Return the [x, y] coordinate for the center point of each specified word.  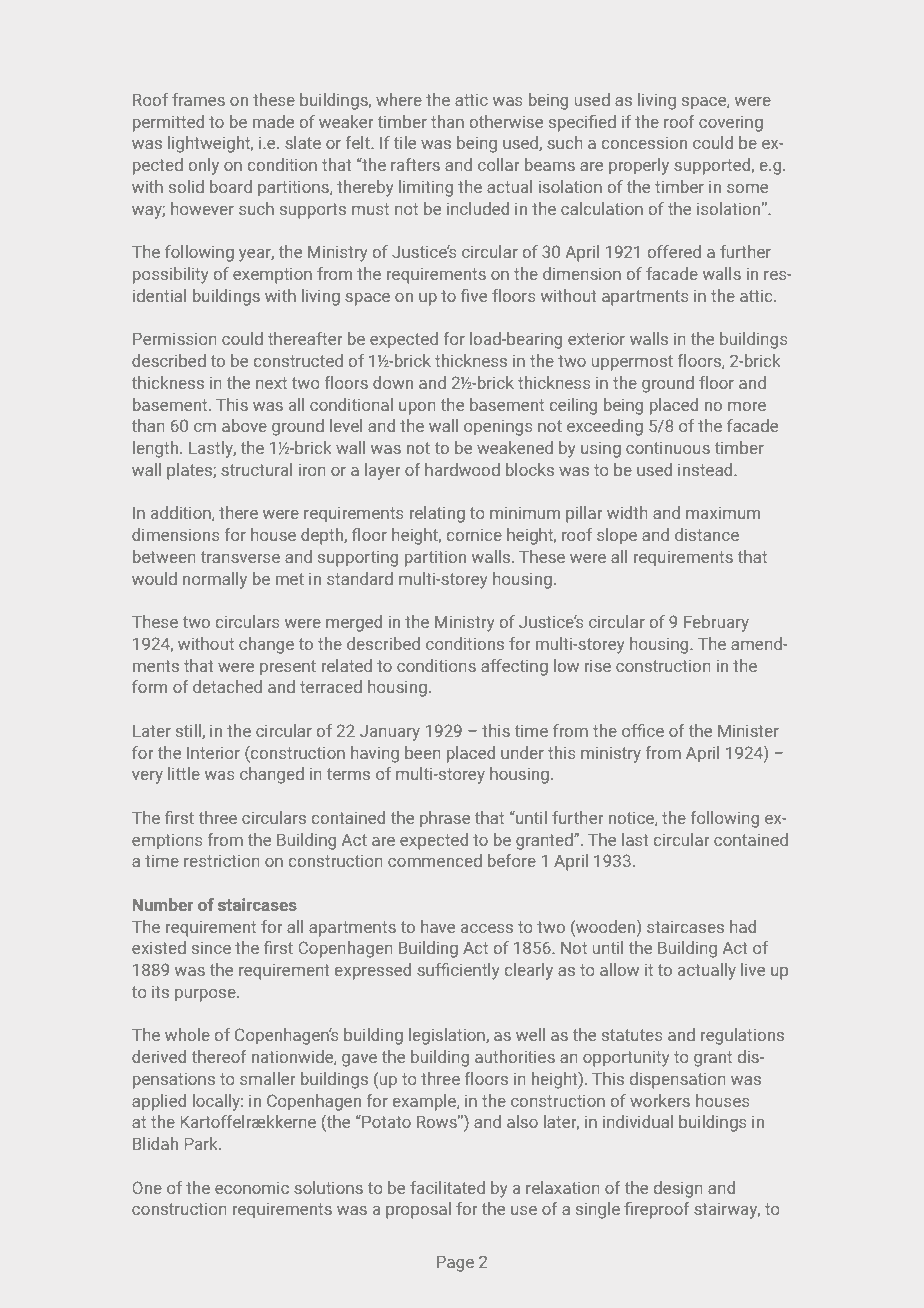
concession [644, 143]
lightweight [210, 144]
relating [437, 514]
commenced [435, 860]
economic [252, 1188]
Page [455, 1264]
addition [182, 513]
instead [706, 469]
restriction [221, 861]
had [743, 926]
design [678, 1189]
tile [405, 142]
